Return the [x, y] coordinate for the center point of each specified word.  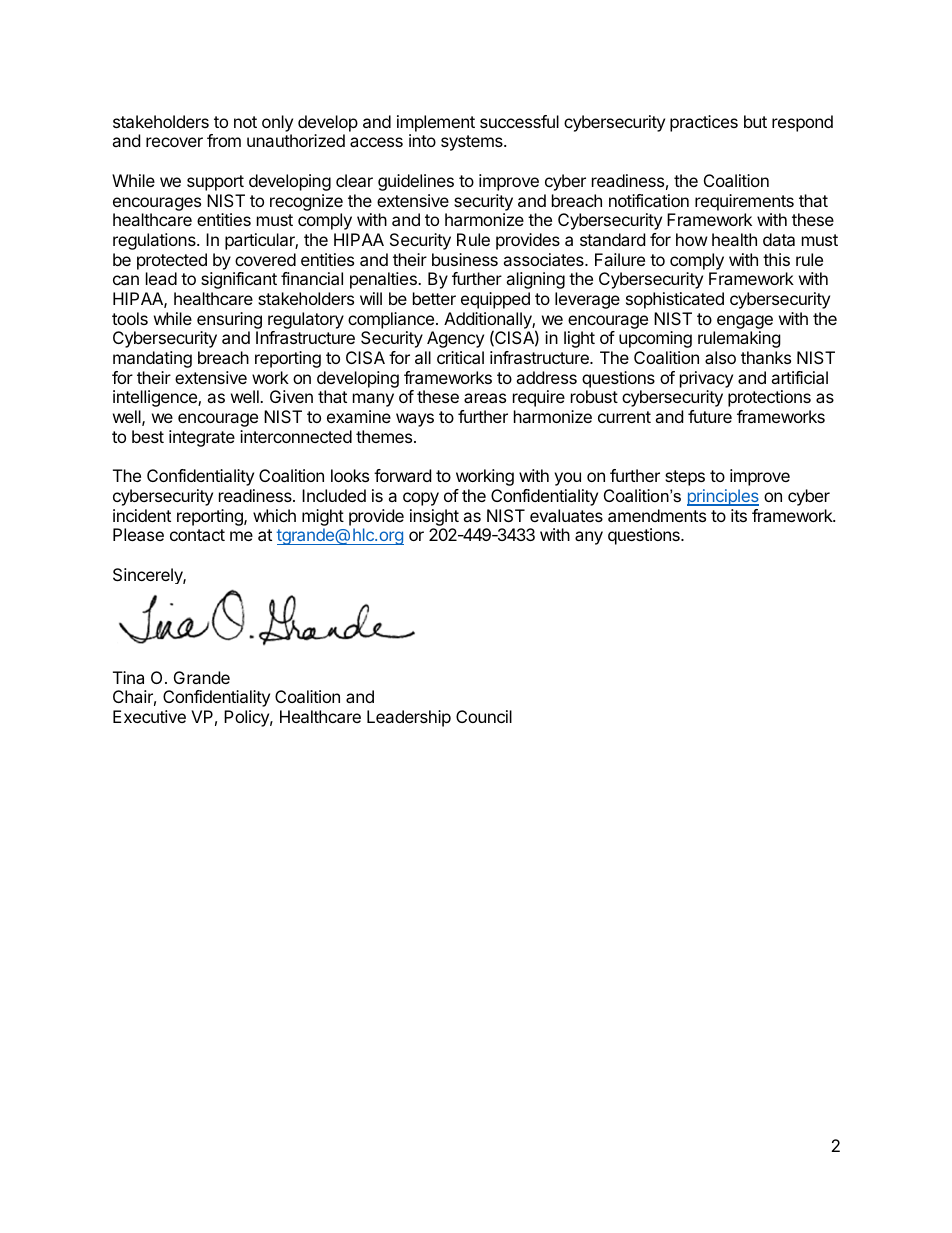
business [465, 259]
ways [415, 420]
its [739, 515]
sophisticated [675, 300]
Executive [149, 716]
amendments [657, 515]
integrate [202, 438]
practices [704, 123]
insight [434, 517]
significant [239, 280]
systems [473, 143]
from [224, 140]
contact [197, 535]
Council [484, 716]
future [710, 416]
